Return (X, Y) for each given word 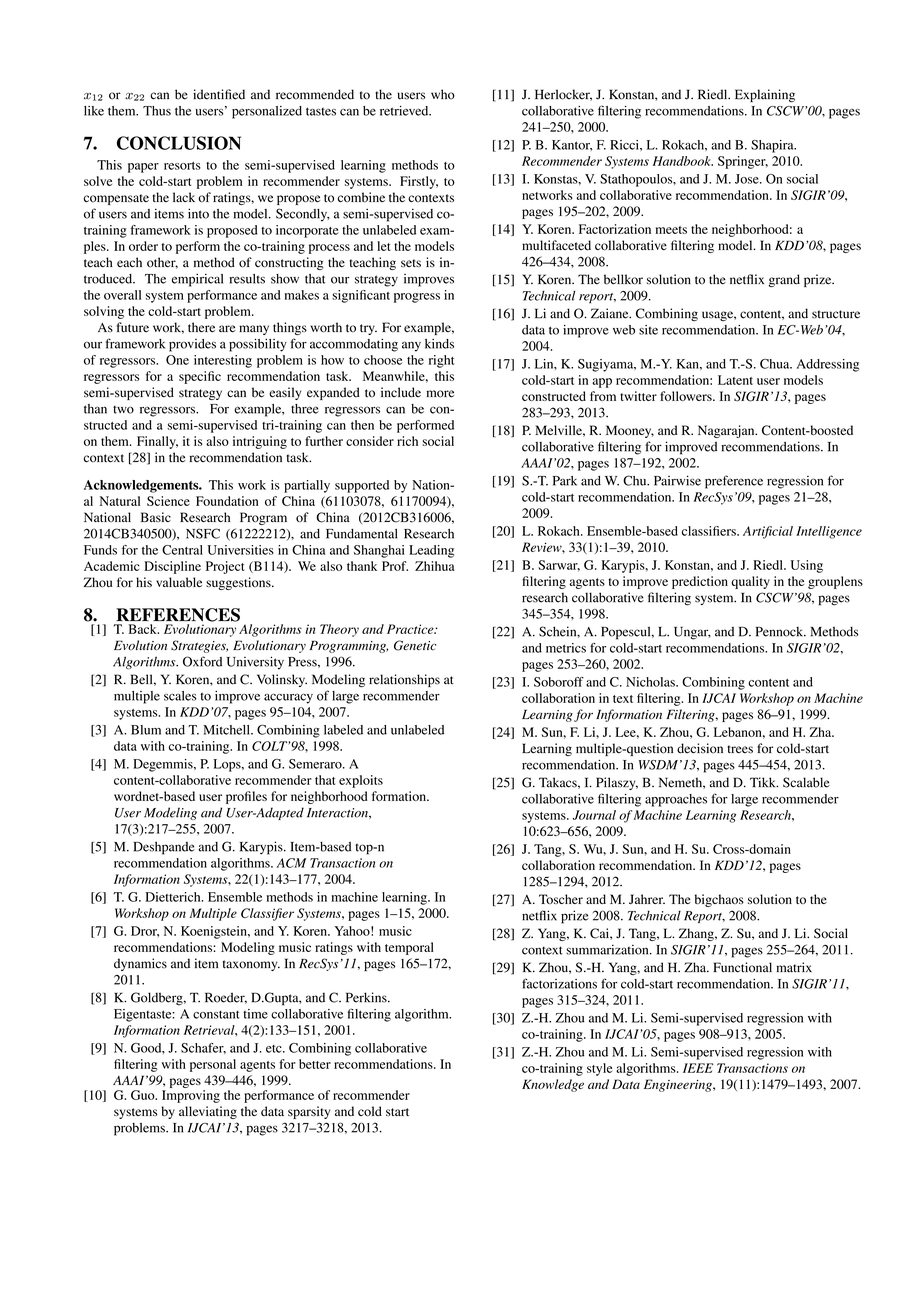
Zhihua (435, 566)
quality (750, 582)
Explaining (765, 95)
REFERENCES (178, 615)
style (599, 1069)
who (443, 94)
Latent (735, 380)
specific (200, 377)
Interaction (338, 813)
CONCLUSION (179, 143)
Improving (191, 1096)
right (441, 361)
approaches (676, 800)
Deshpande (164, 848)
